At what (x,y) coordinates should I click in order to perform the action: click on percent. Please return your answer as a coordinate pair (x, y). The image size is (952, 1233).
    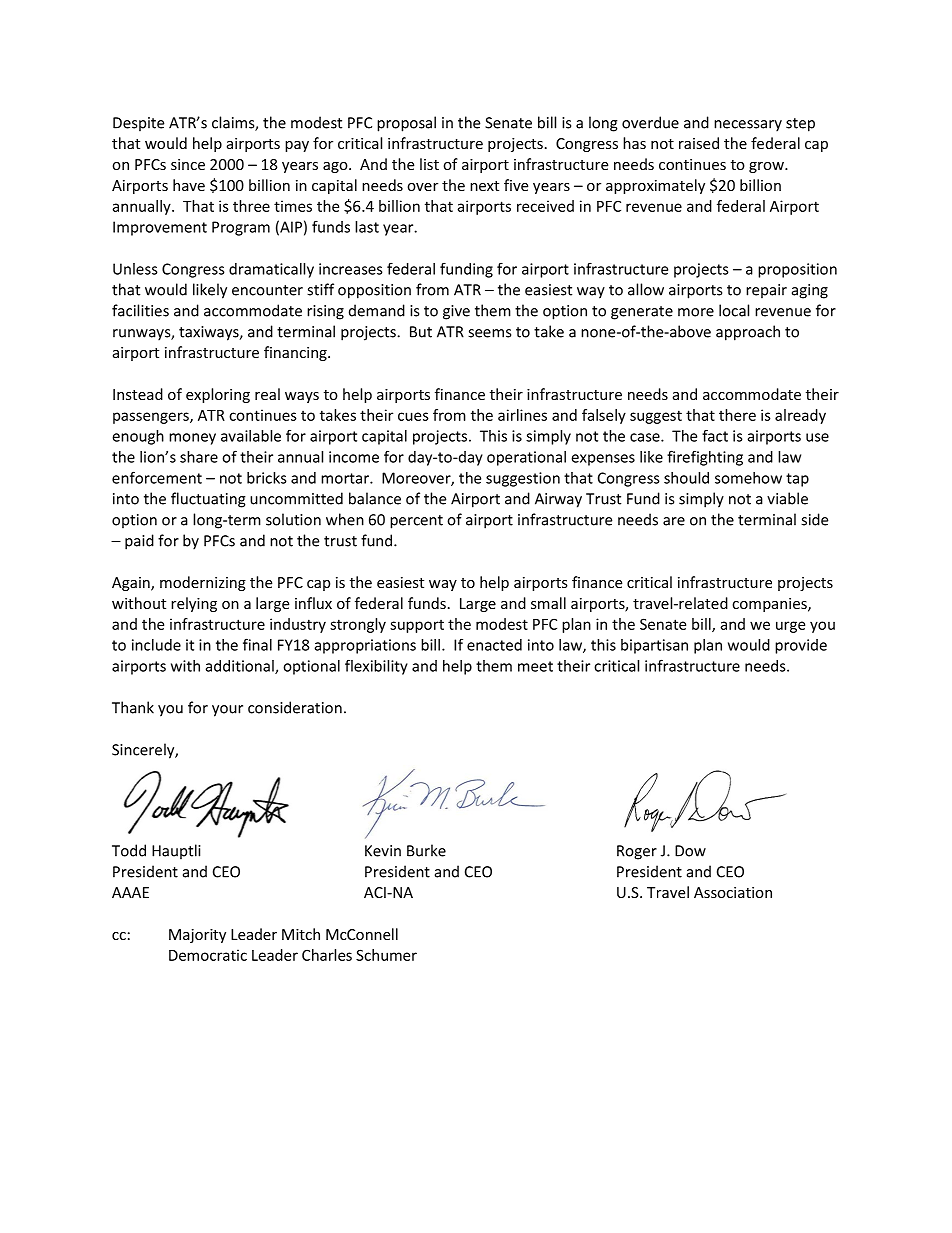
    Looking at the image, I should click on (416, 522).
